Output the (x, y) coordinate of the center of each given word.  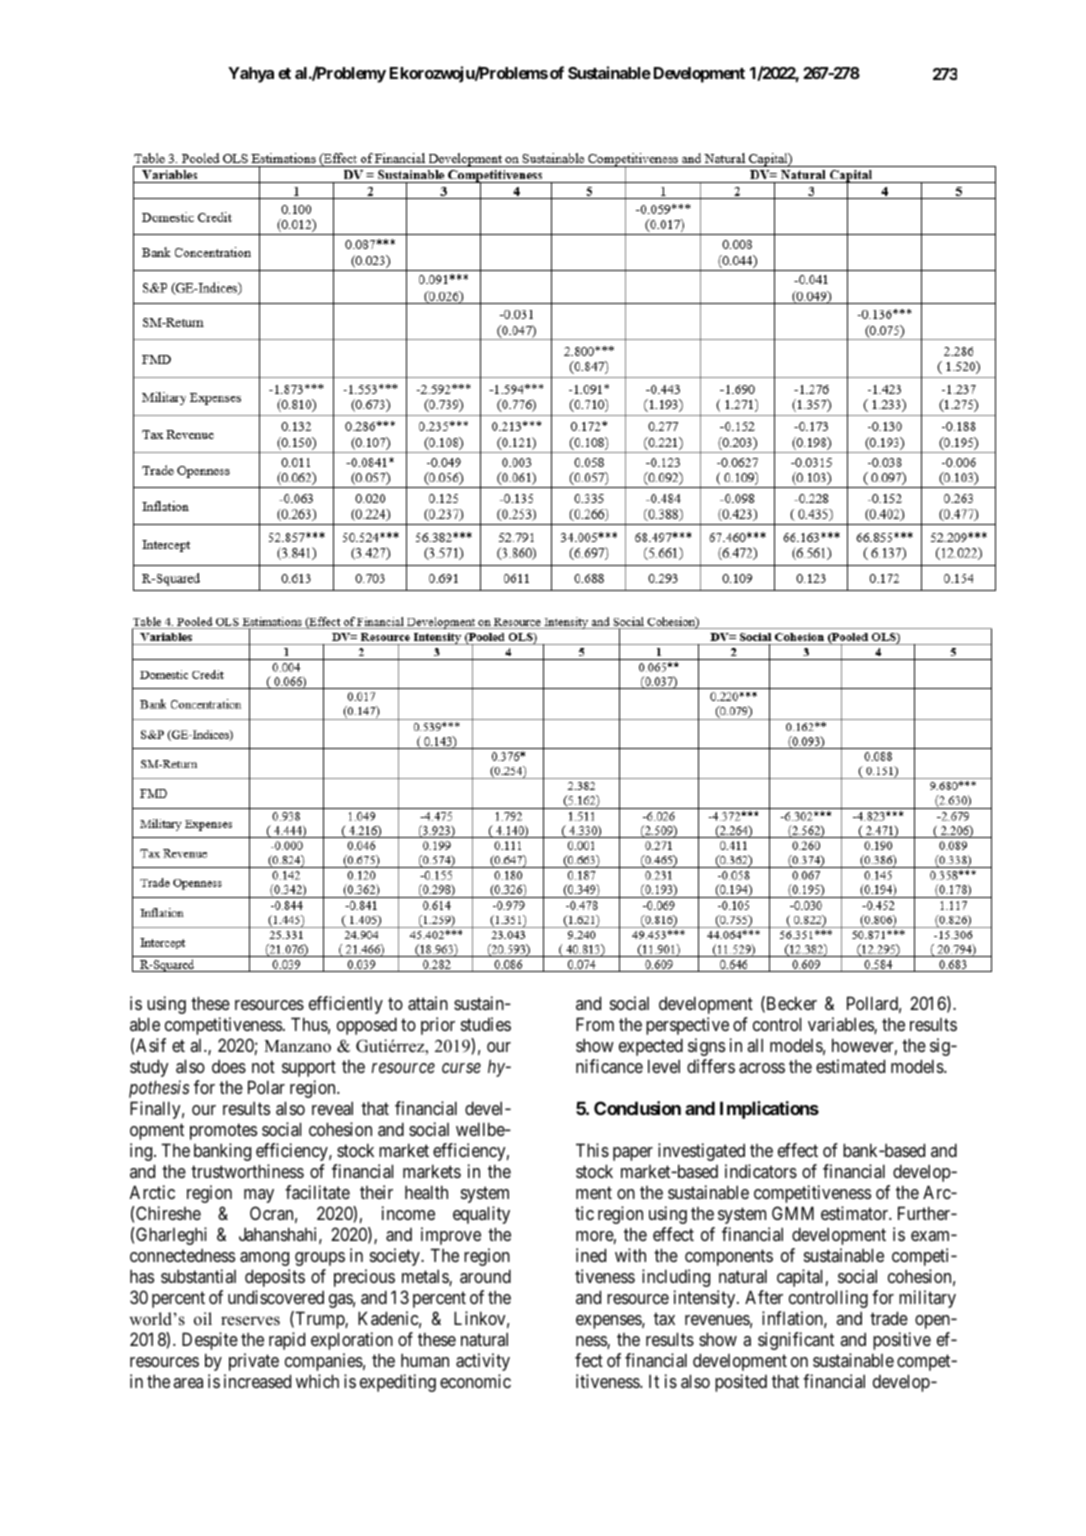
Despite (210, 1341)
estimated (850, 1066)
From (595, 1024)
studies (486, 1024)
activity (483, 1362)
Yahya (251, 75)
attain (428, 1003)
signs (706, 1047)
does (229, 1066)
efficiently (346, 1005)
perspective (687, 1026)
